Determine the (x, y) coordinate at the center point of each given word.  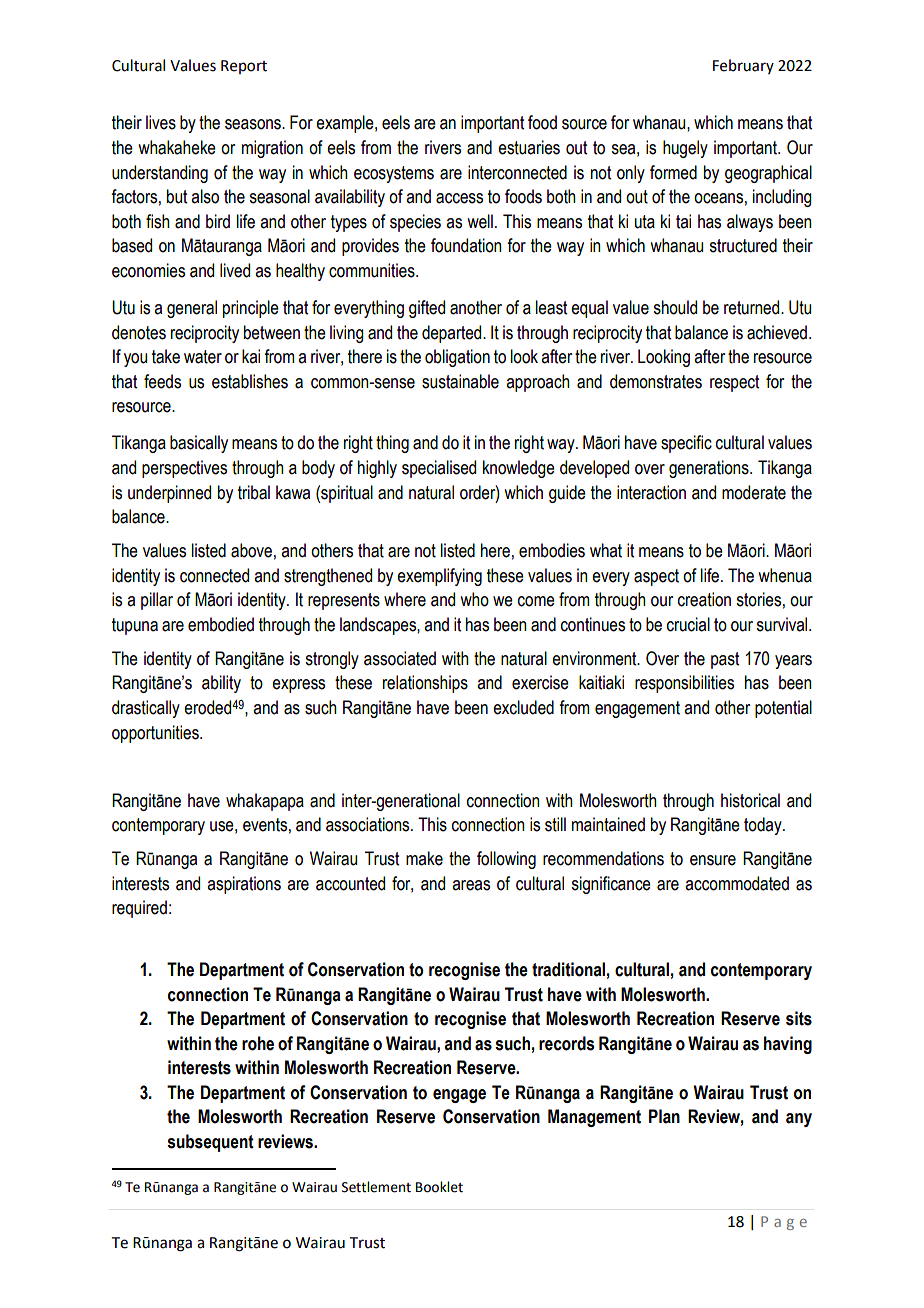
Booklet (439, 1187)
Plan (664, 1116)
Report (244, 67)
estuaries (529, 147)
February (743, 66)
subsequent (210, 1143)
